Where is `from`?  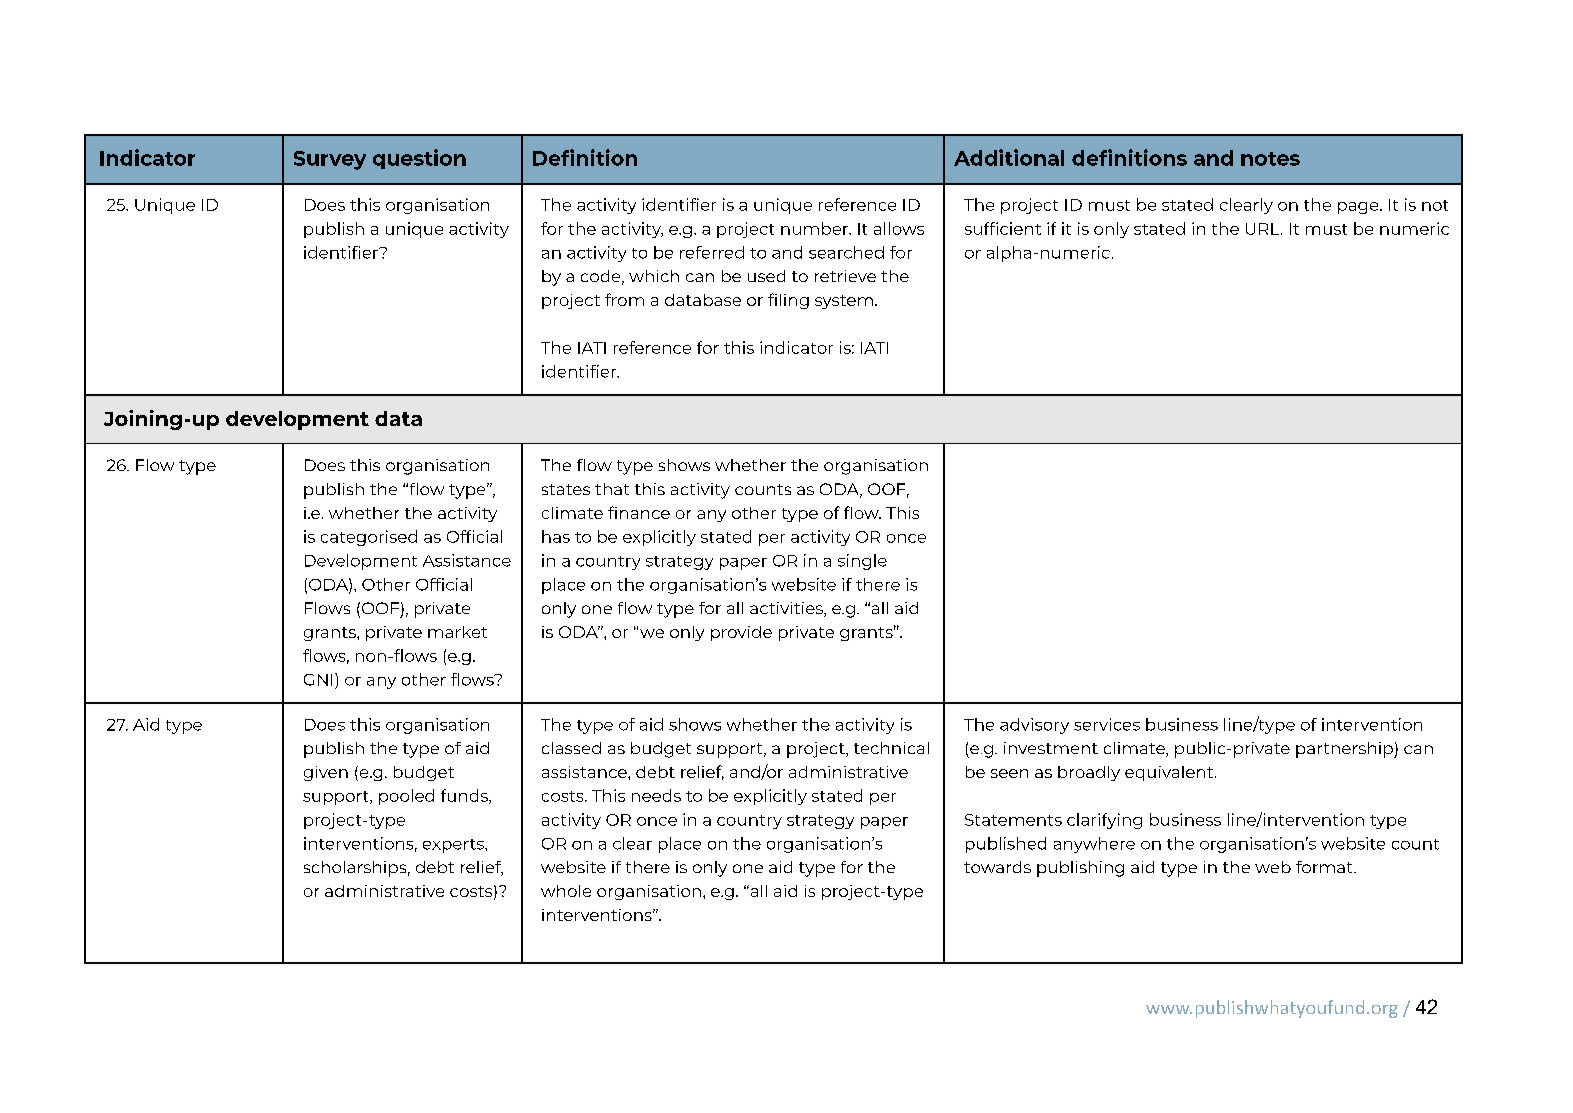 from is located at coordinates (624, 299).
